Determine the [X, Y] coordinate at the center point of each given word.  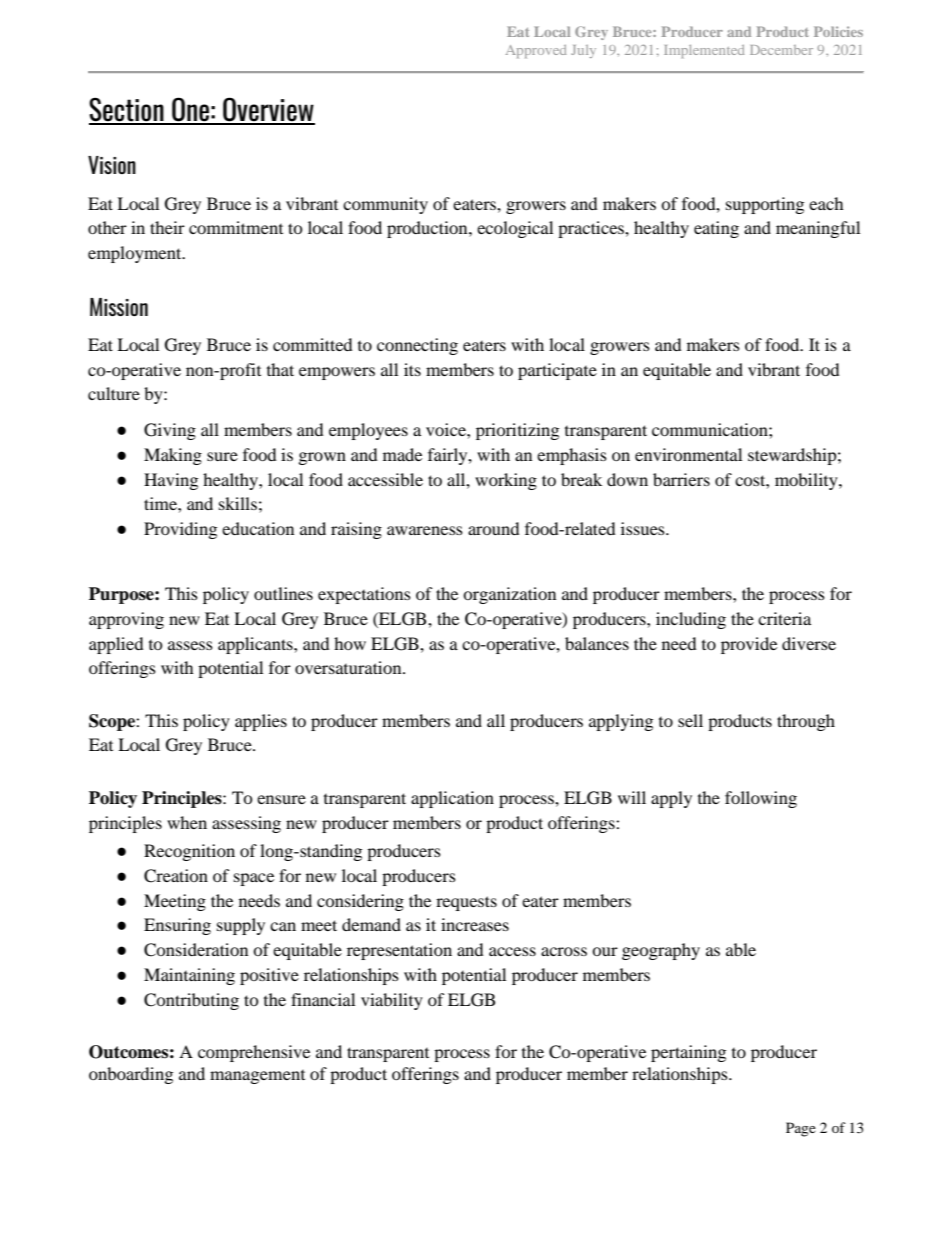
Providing [180, 530]
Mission [119, 307]
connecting [417, 346]
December [781, 50]
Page [801, 1129]
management [257, 1077]
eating [716, 229]
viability [392, 1001]
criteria [784, 618]
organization [509, 595]
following [761, 799]
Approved [536, 51]
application [452, 799]
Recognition [189, 852]
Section [127, 110]
